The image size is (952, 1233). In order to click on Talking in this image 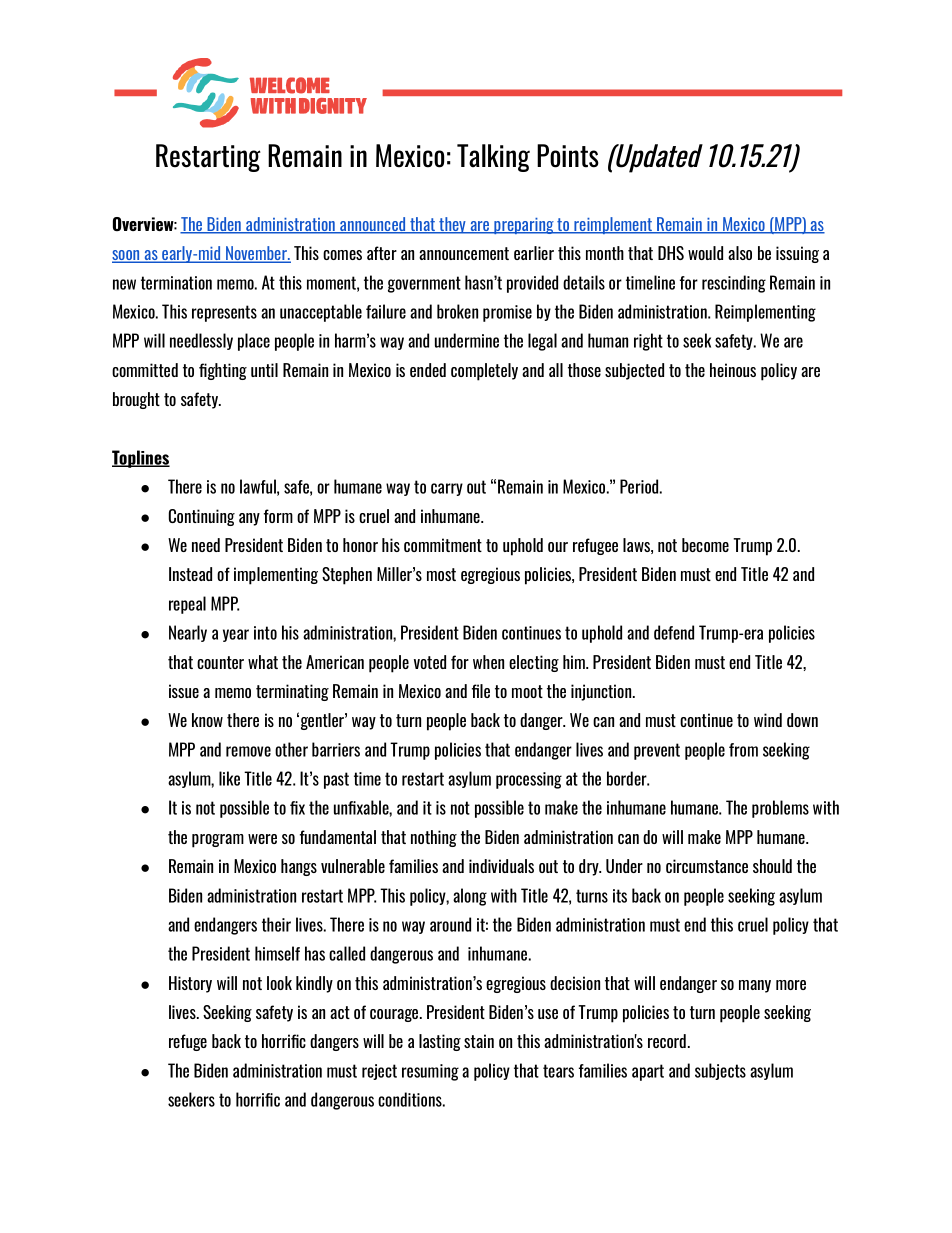, I will do `click(493, 158)`.
